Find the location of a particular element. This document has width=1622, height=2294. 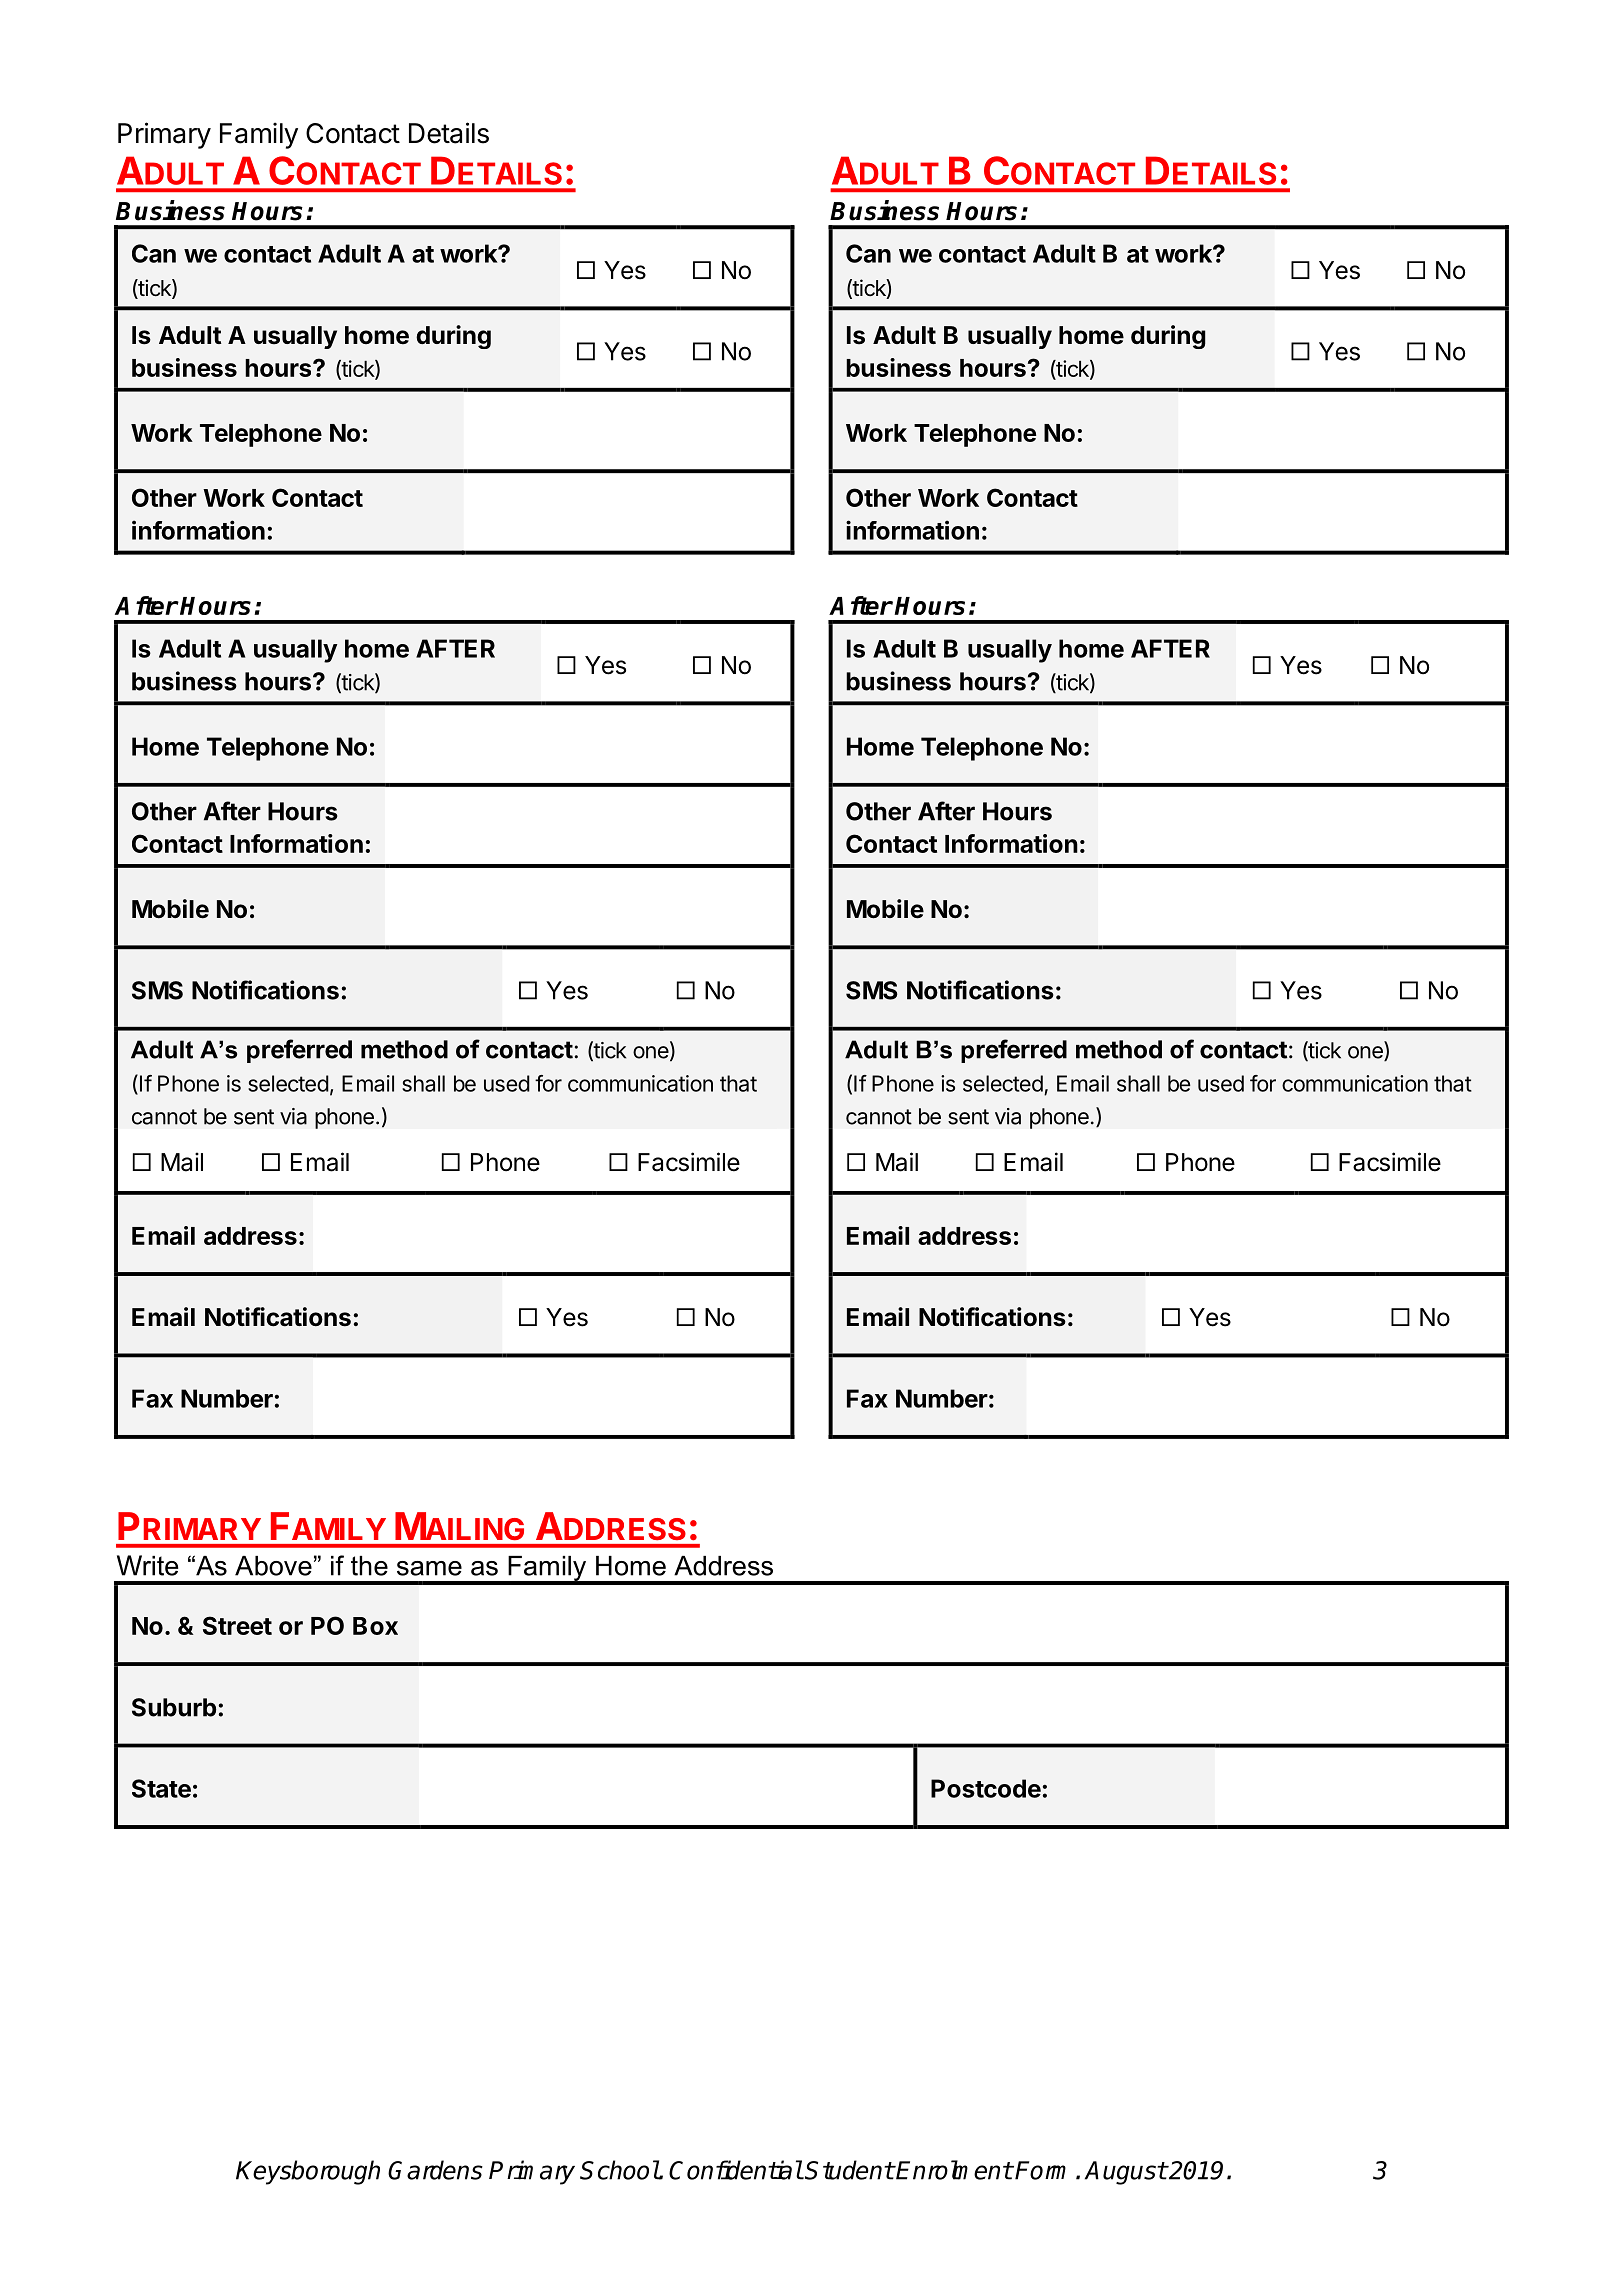

Suburb is located at coordinates (174, 1707).
